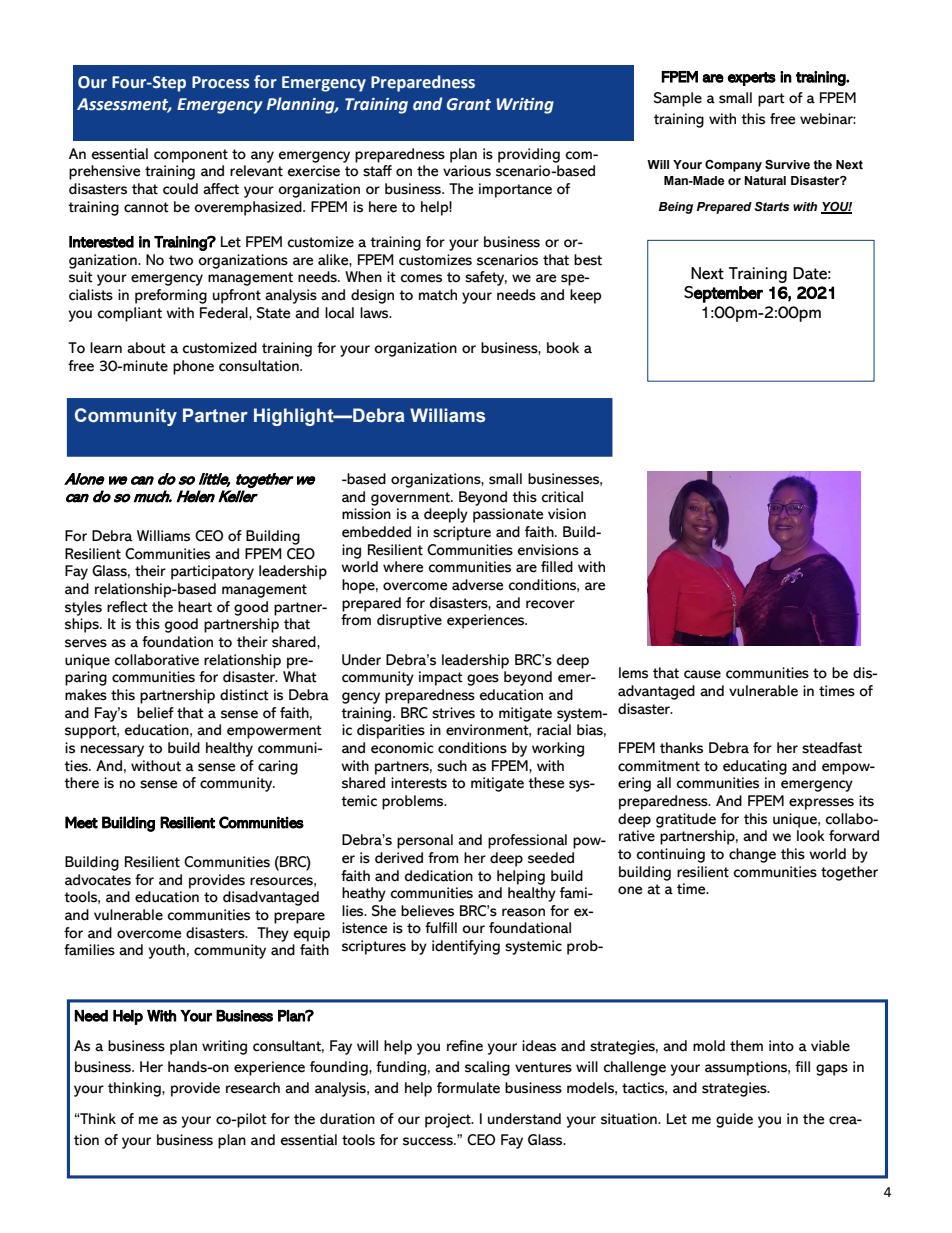  What do you see at coordinates (221, 82) in the image?
I see `Process` at bounding box center [221, 82].
